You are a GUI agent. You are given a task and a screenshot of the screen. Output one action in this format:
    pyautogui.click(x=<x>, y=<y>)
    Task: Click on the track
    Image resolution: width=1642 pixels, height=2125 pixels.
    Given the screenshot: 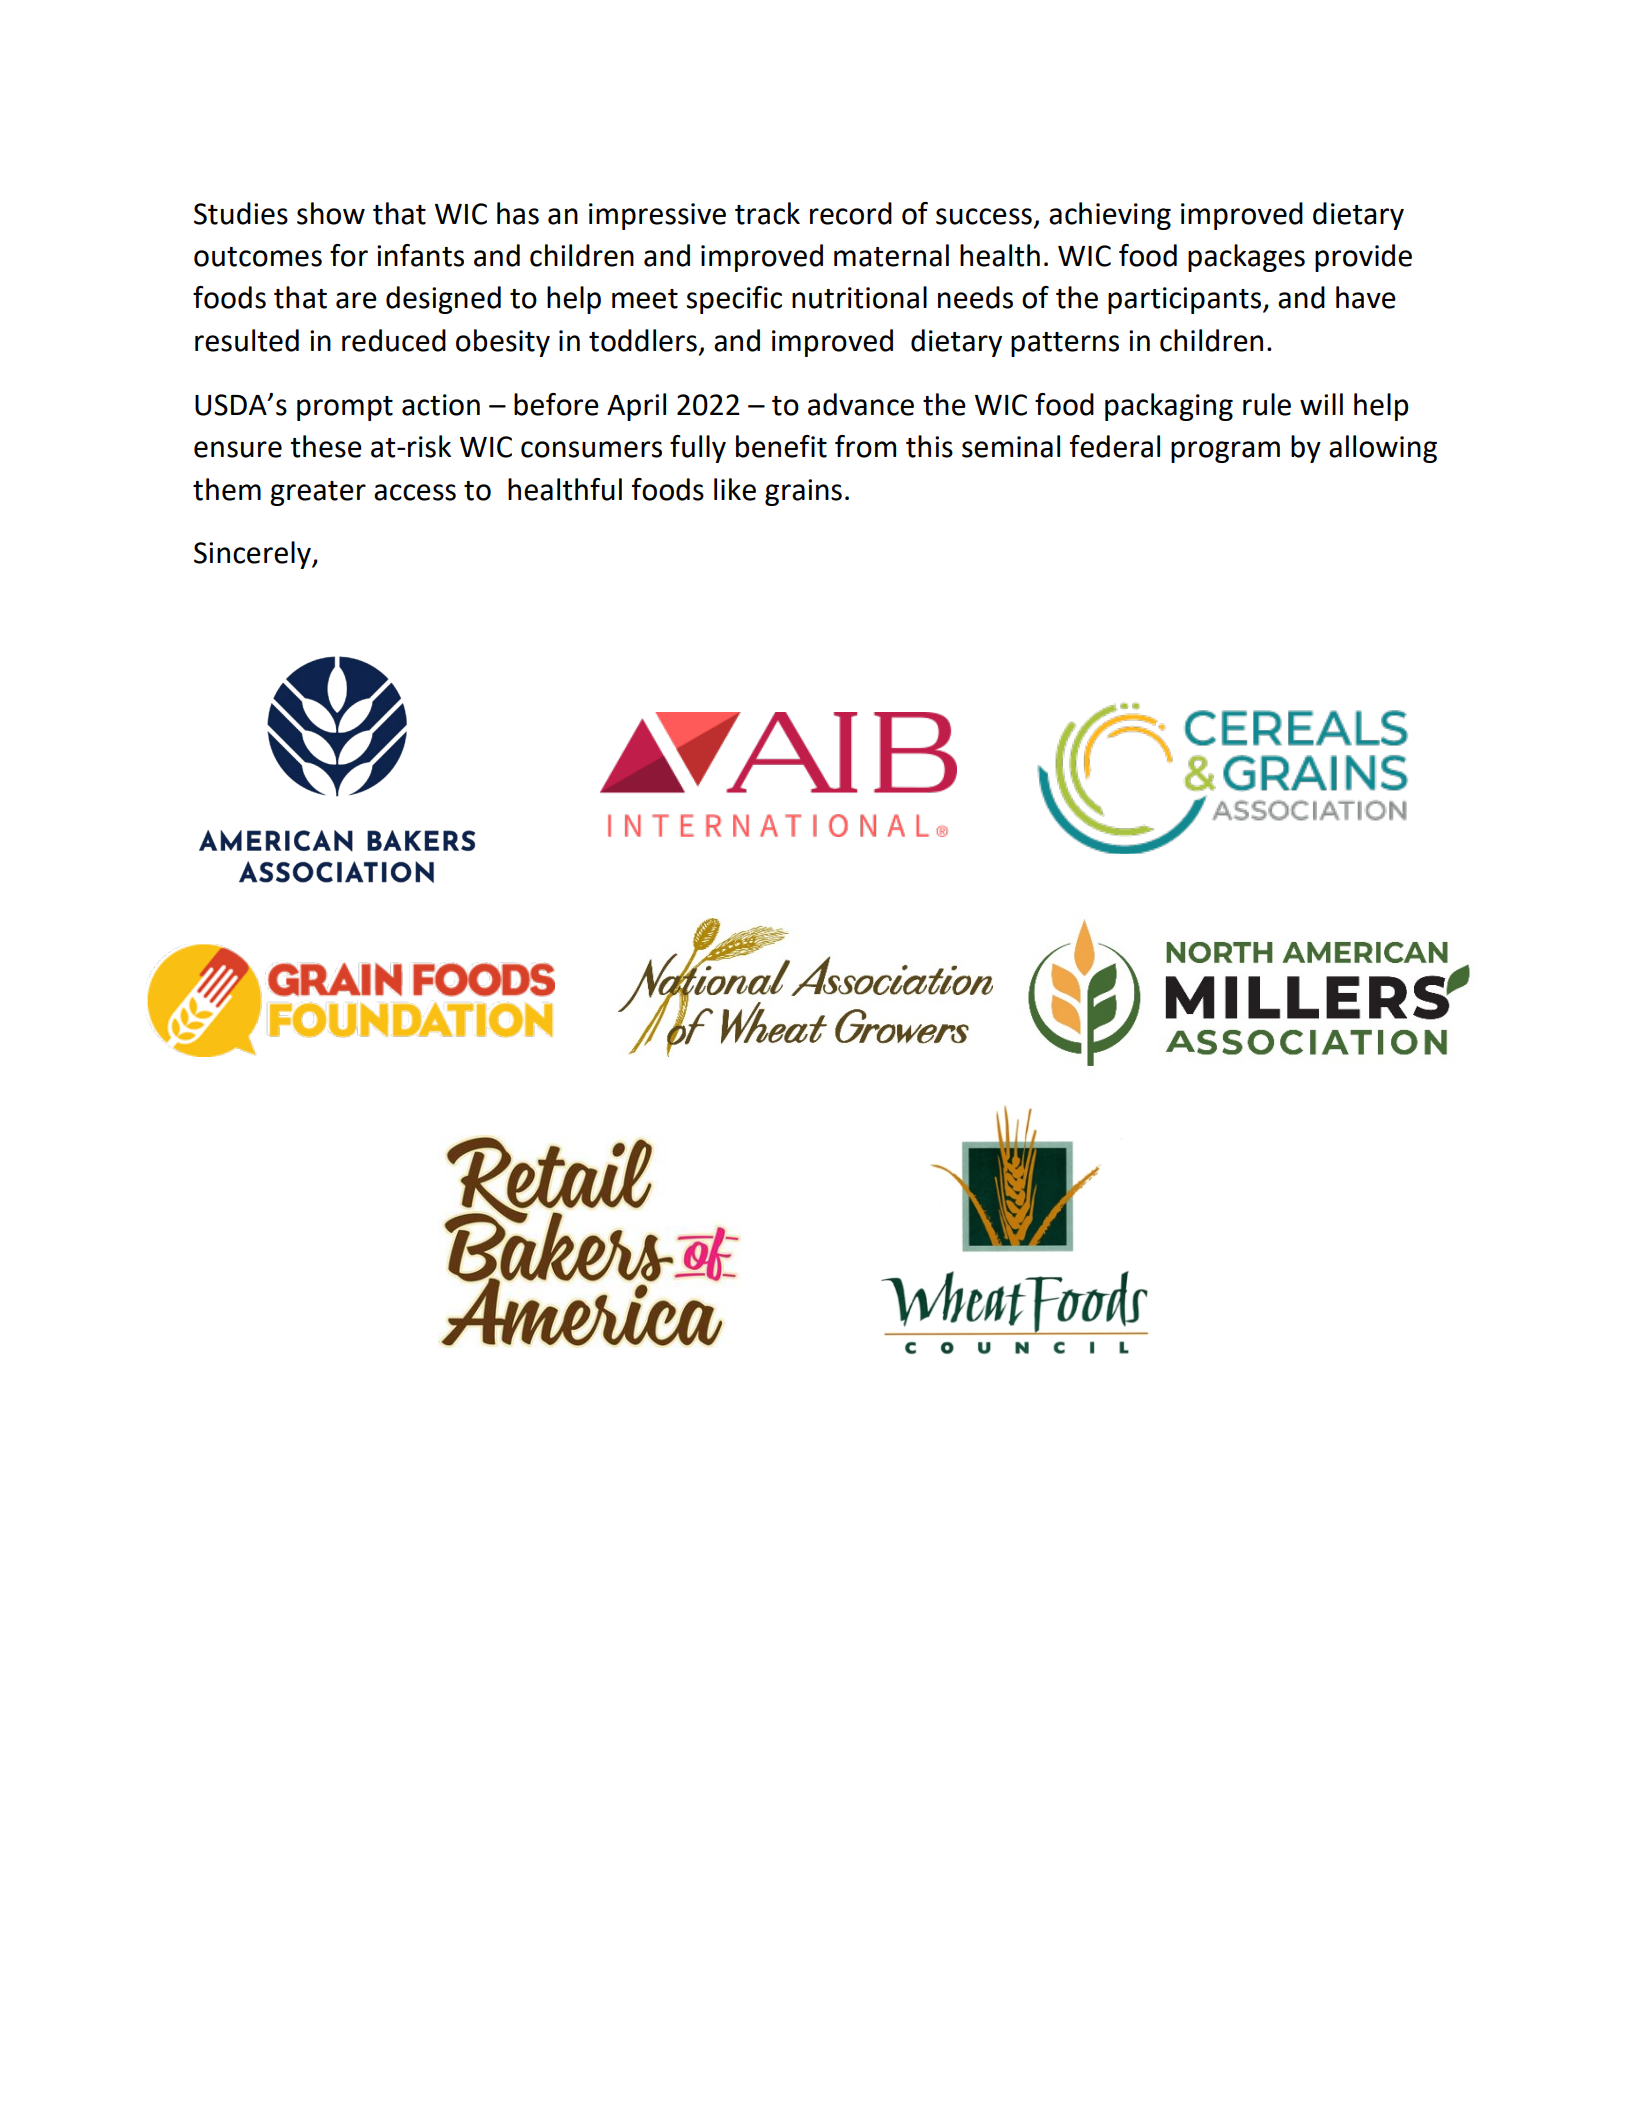 What is the action you would take?
    pyautogui.click(x=767, y=213)
